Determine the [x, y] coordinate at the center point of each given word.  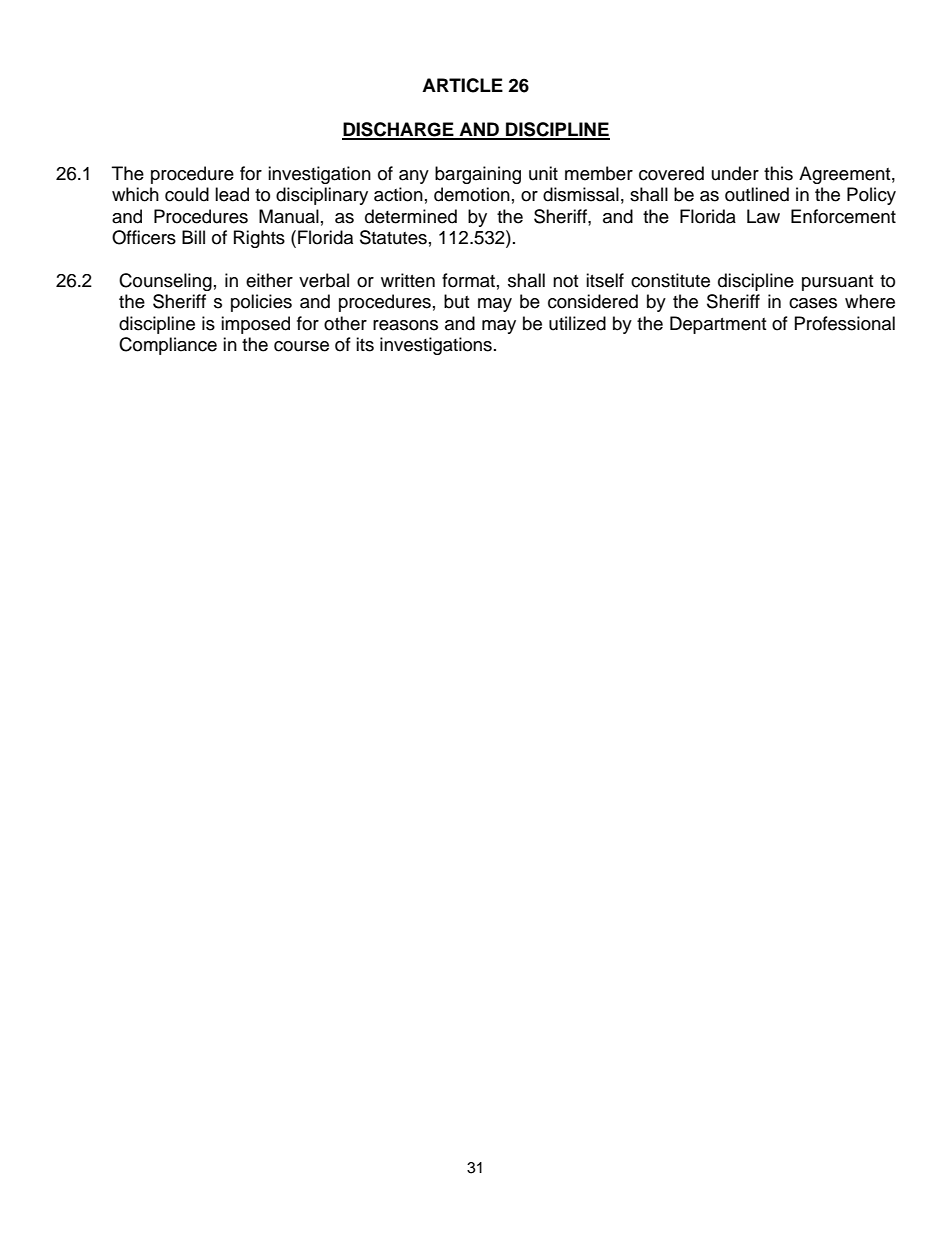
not [565, 281]
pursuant [837, 283]
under [735, 173]
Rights [259, 239]
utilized [577, 323]
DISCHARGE [399, 130]
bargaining [478, 175]
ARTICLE [462, 85]
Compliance [168, 346]
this [778, 173]
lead [232, 194]
